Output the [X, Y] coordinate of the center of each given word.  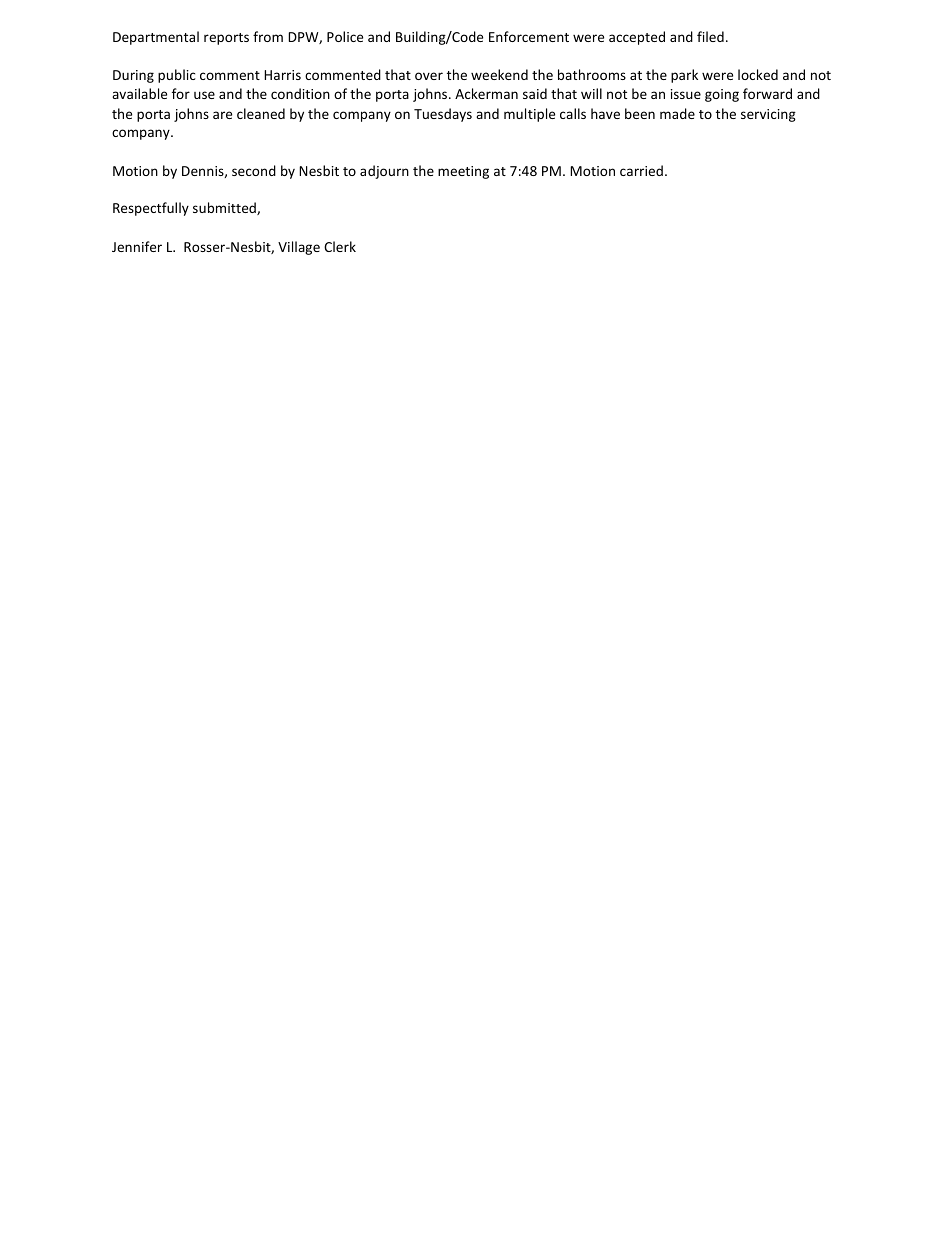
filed [710, 36]
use [204, 95]
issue [686, 94]
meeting [463, 172]
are [222, 115]
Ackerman [486, 93]
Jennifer [137, 246]
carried [641, 170]
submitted [225, 208]
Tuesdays [443, 115]
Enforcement [529, 36]
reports [226, 39]
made [677, 113]
